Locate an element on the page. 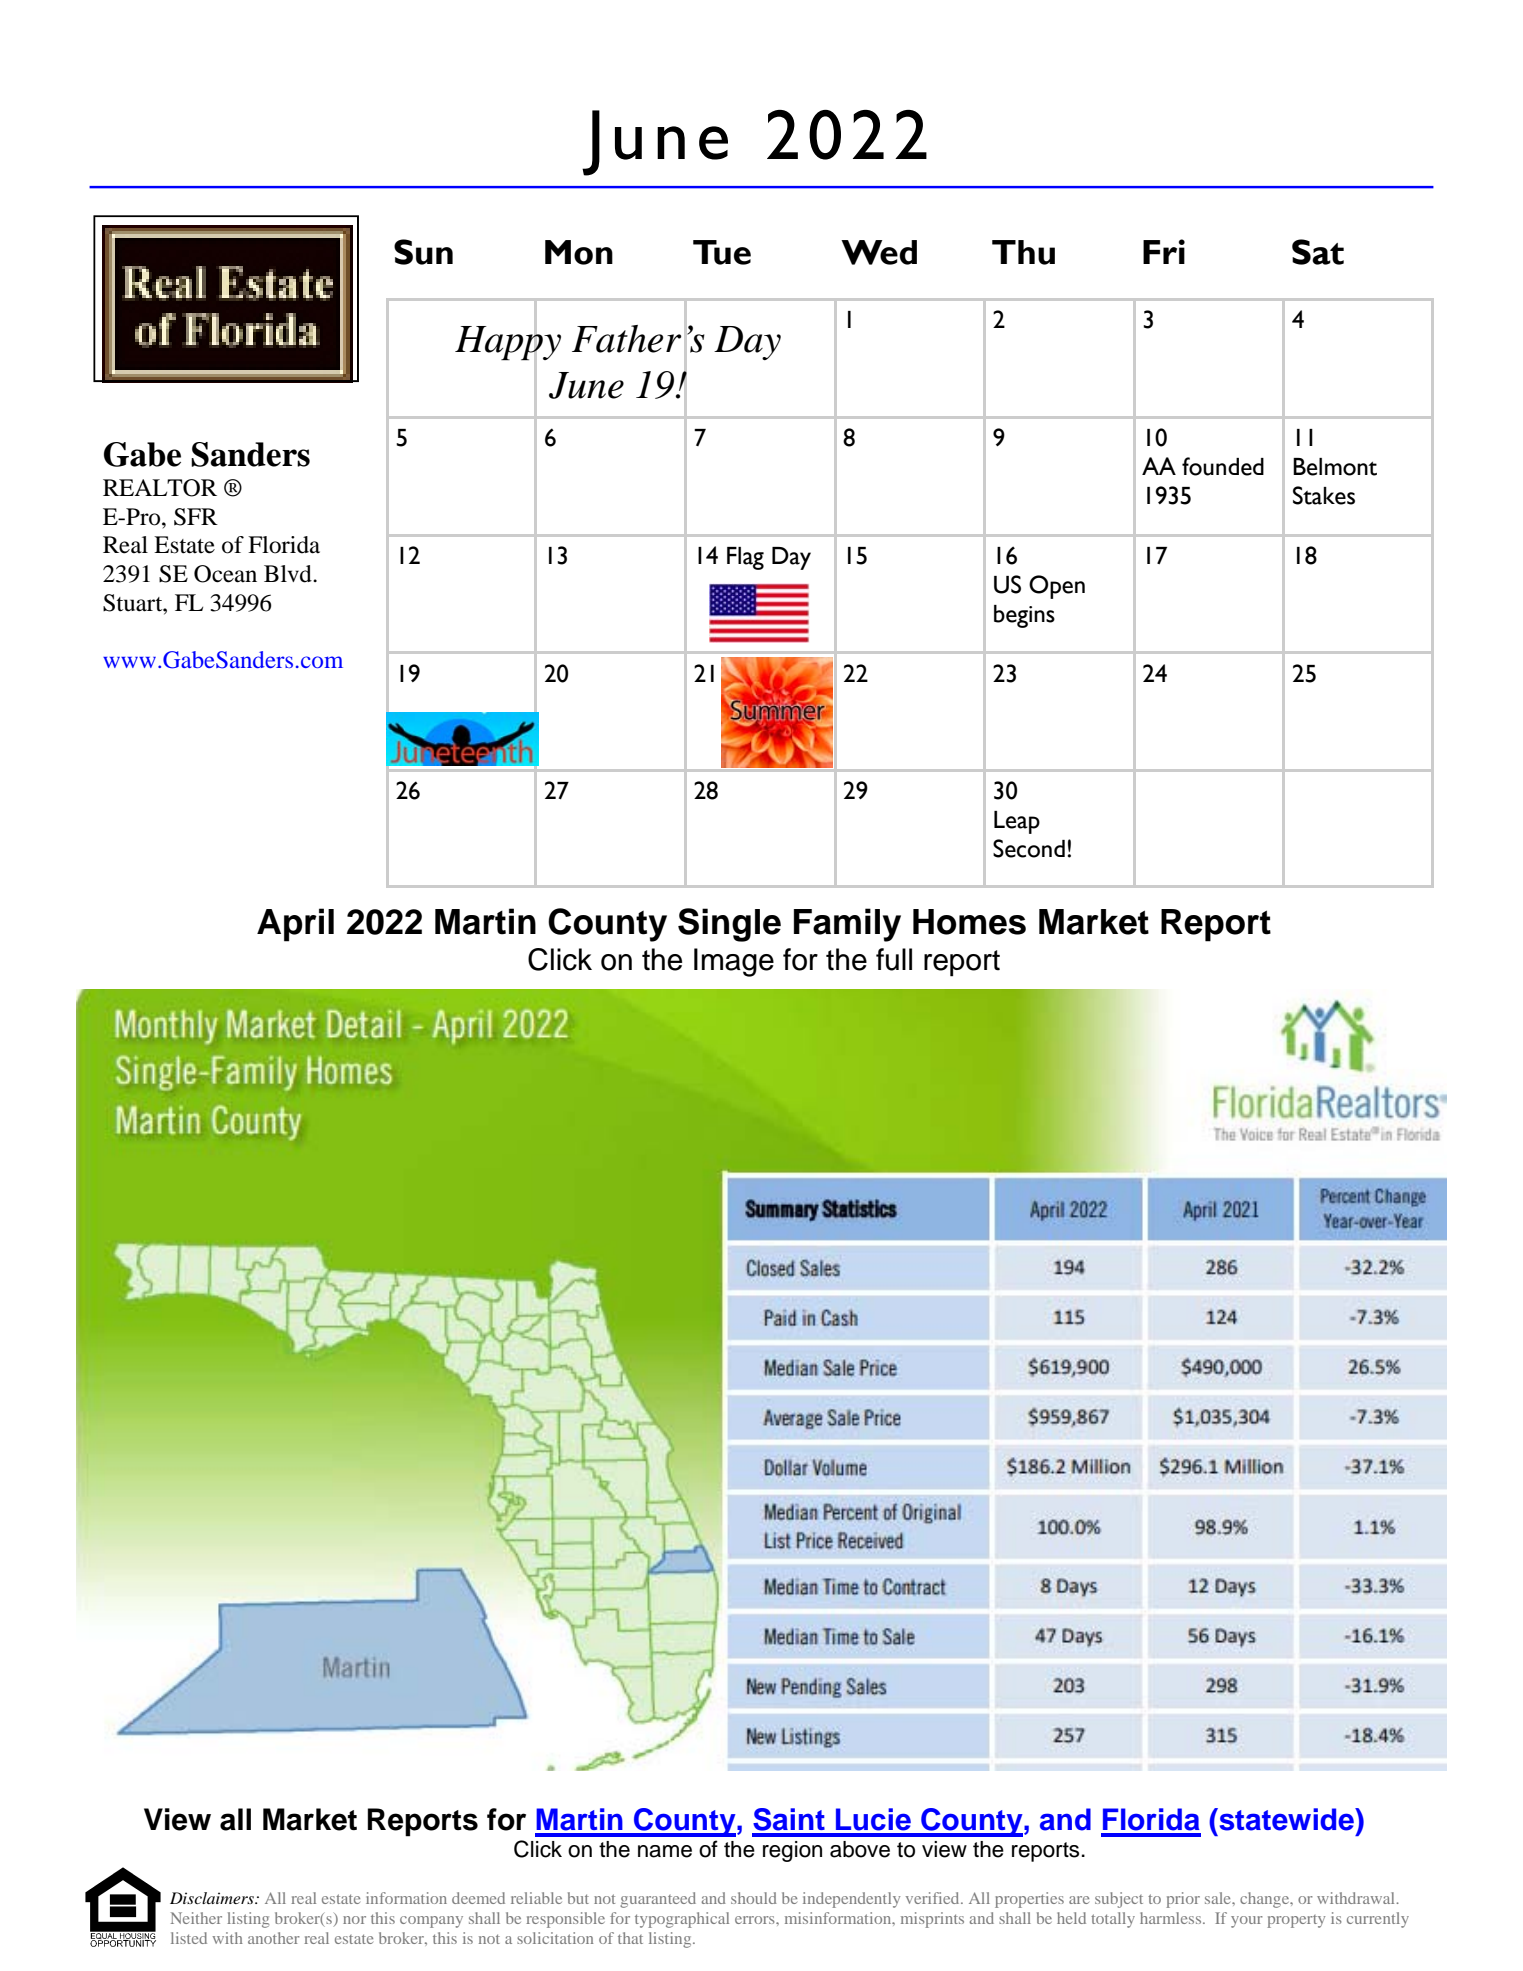 Image resolution: width=1523 pixels, height=1971 pixels. Single is located at coordinates (729, 925).
